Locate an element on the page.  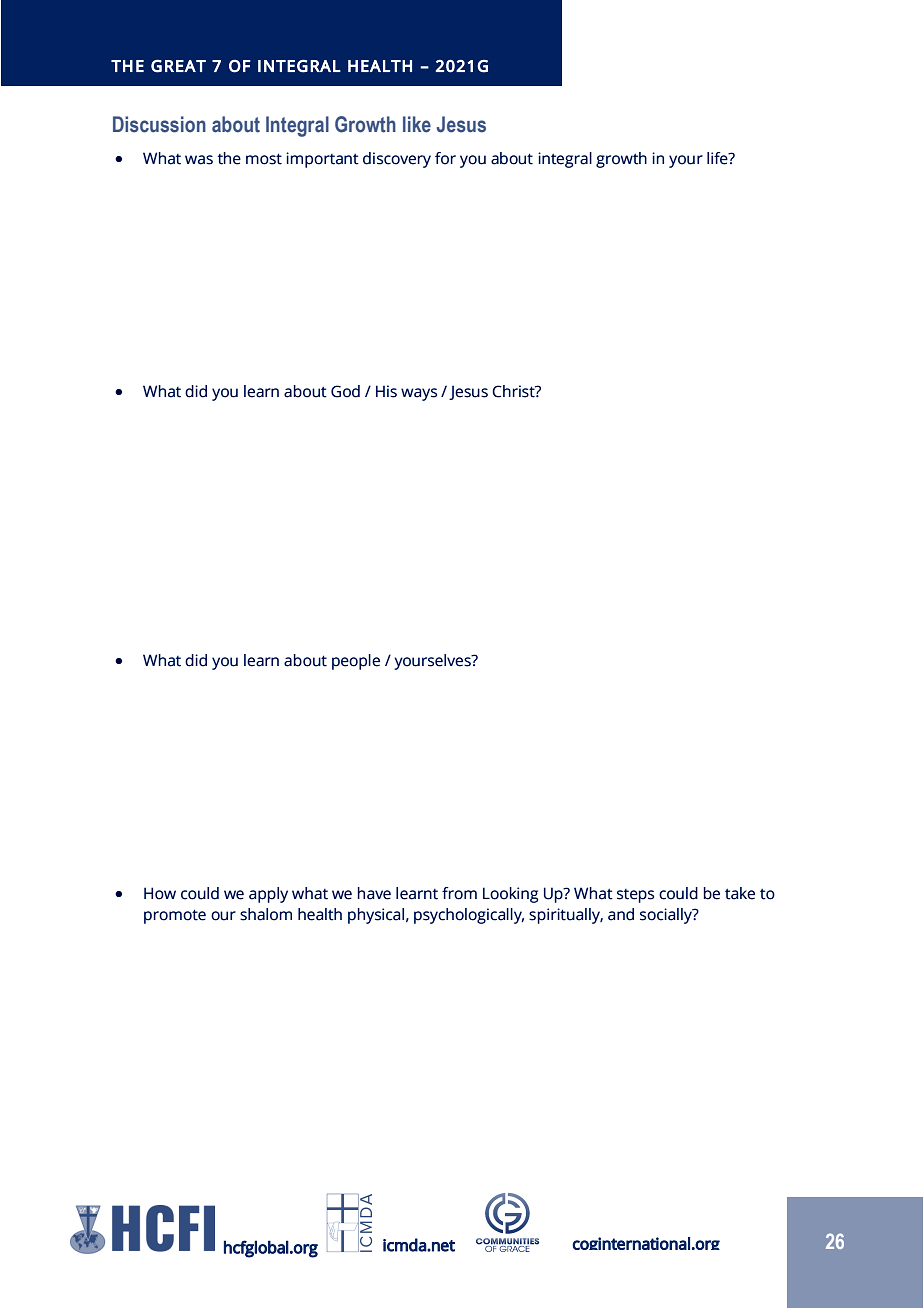
steps is located at coordinates (635, 896).
